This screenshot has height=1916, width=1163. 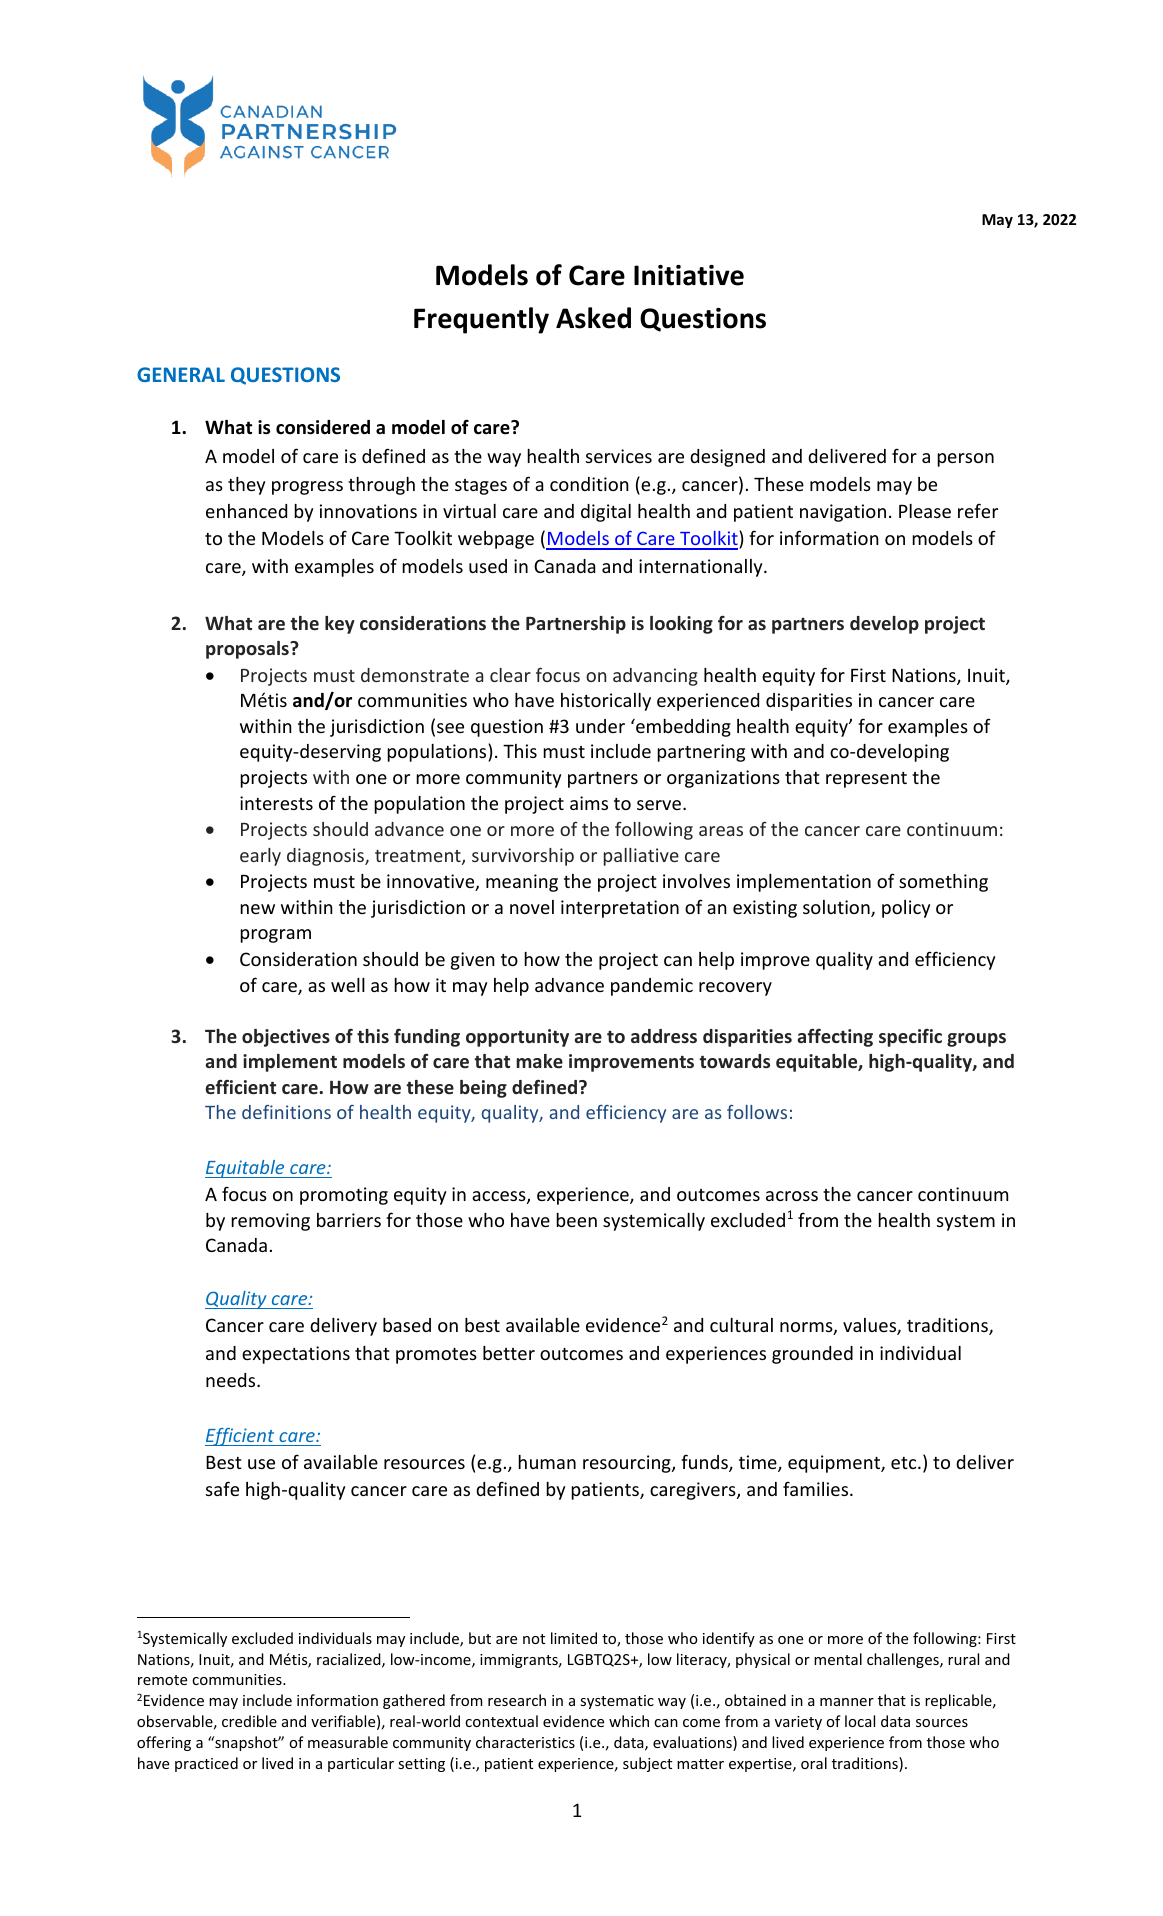 What do you see at coordinates (866, 780) in the screenshot?
I see `represent` at bounding box center [866, 780].
